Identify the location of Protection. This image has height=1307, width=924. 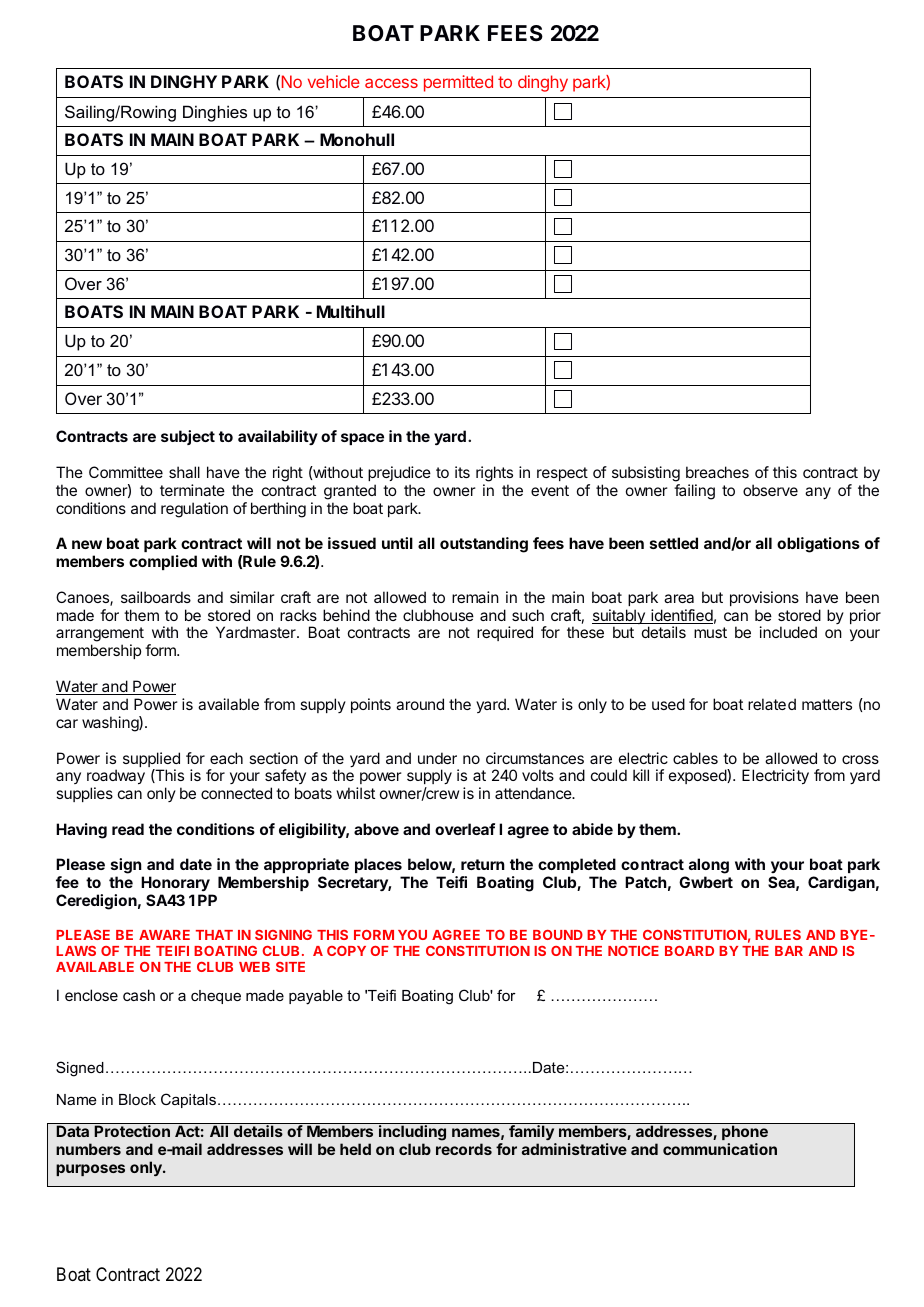
(132, 1131).
